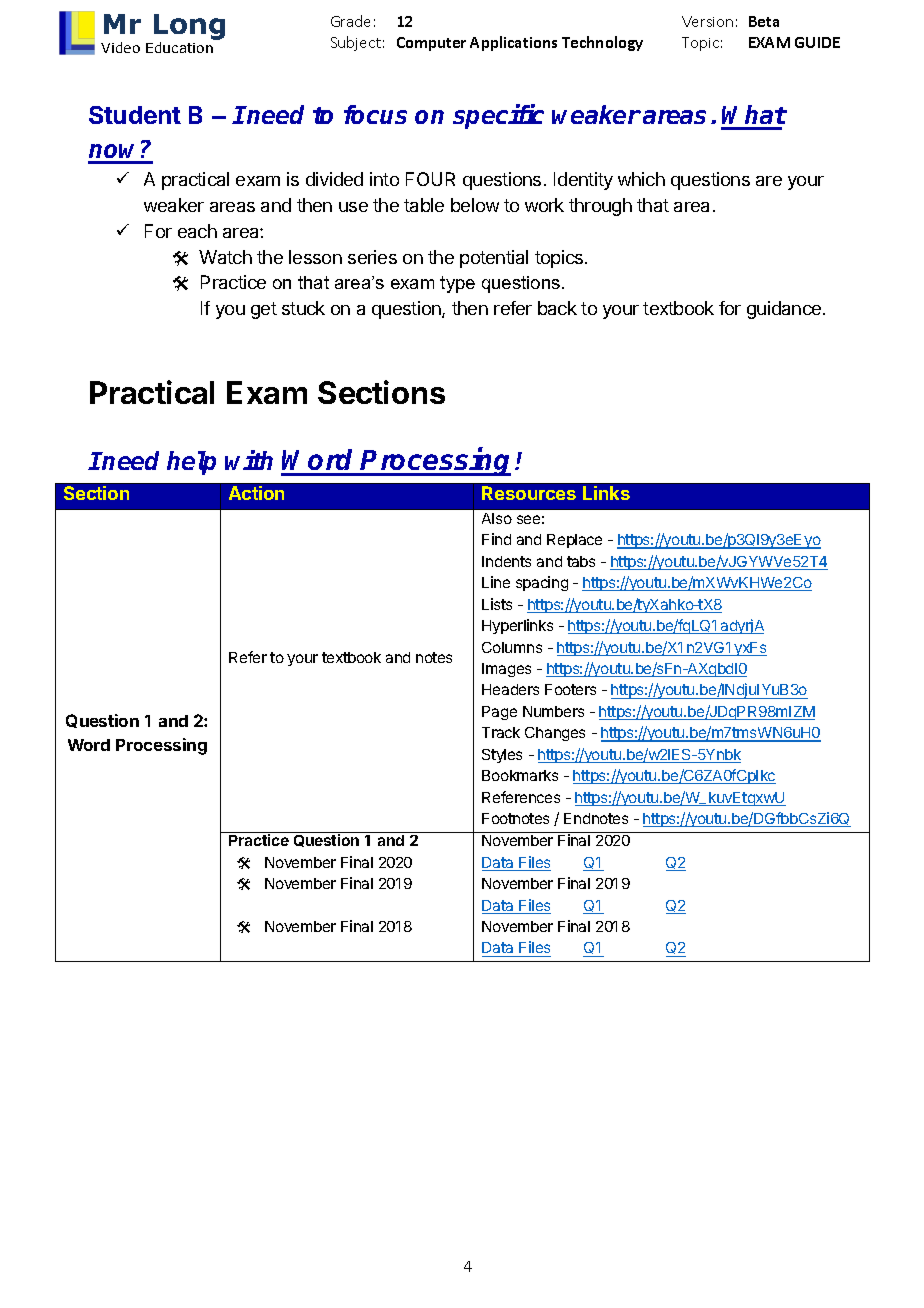 This screenshot has width=924, height=1308. What do you see at coordinates (225, 257) in the screenshot?
I see `Watch` at bounding box center [225, 257].
